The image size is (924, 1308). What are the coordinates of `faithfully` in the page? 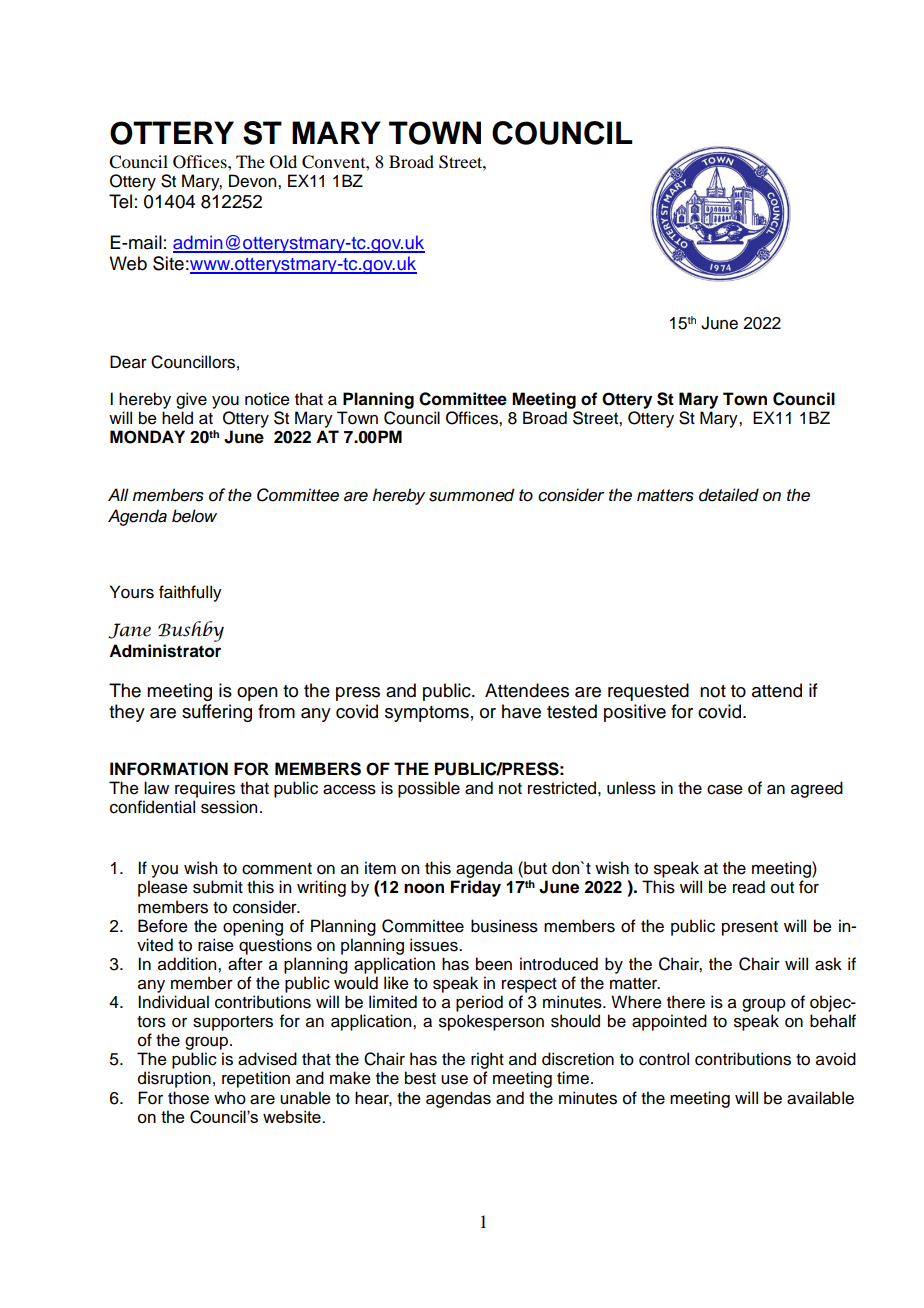 It's located at (190, 593).
